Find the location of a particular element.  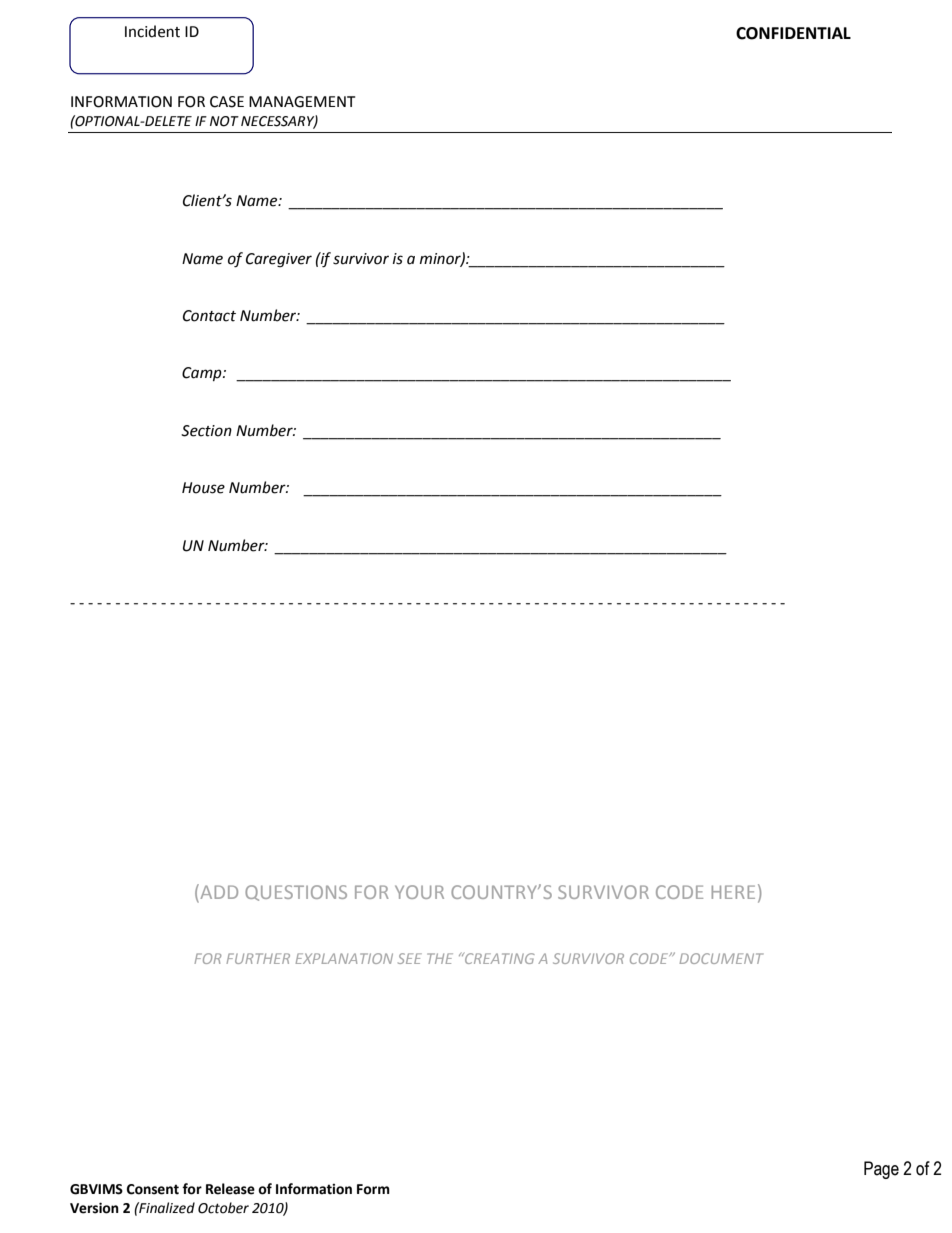

CONFIDENTIAL is located at coordinates (793, 33).
